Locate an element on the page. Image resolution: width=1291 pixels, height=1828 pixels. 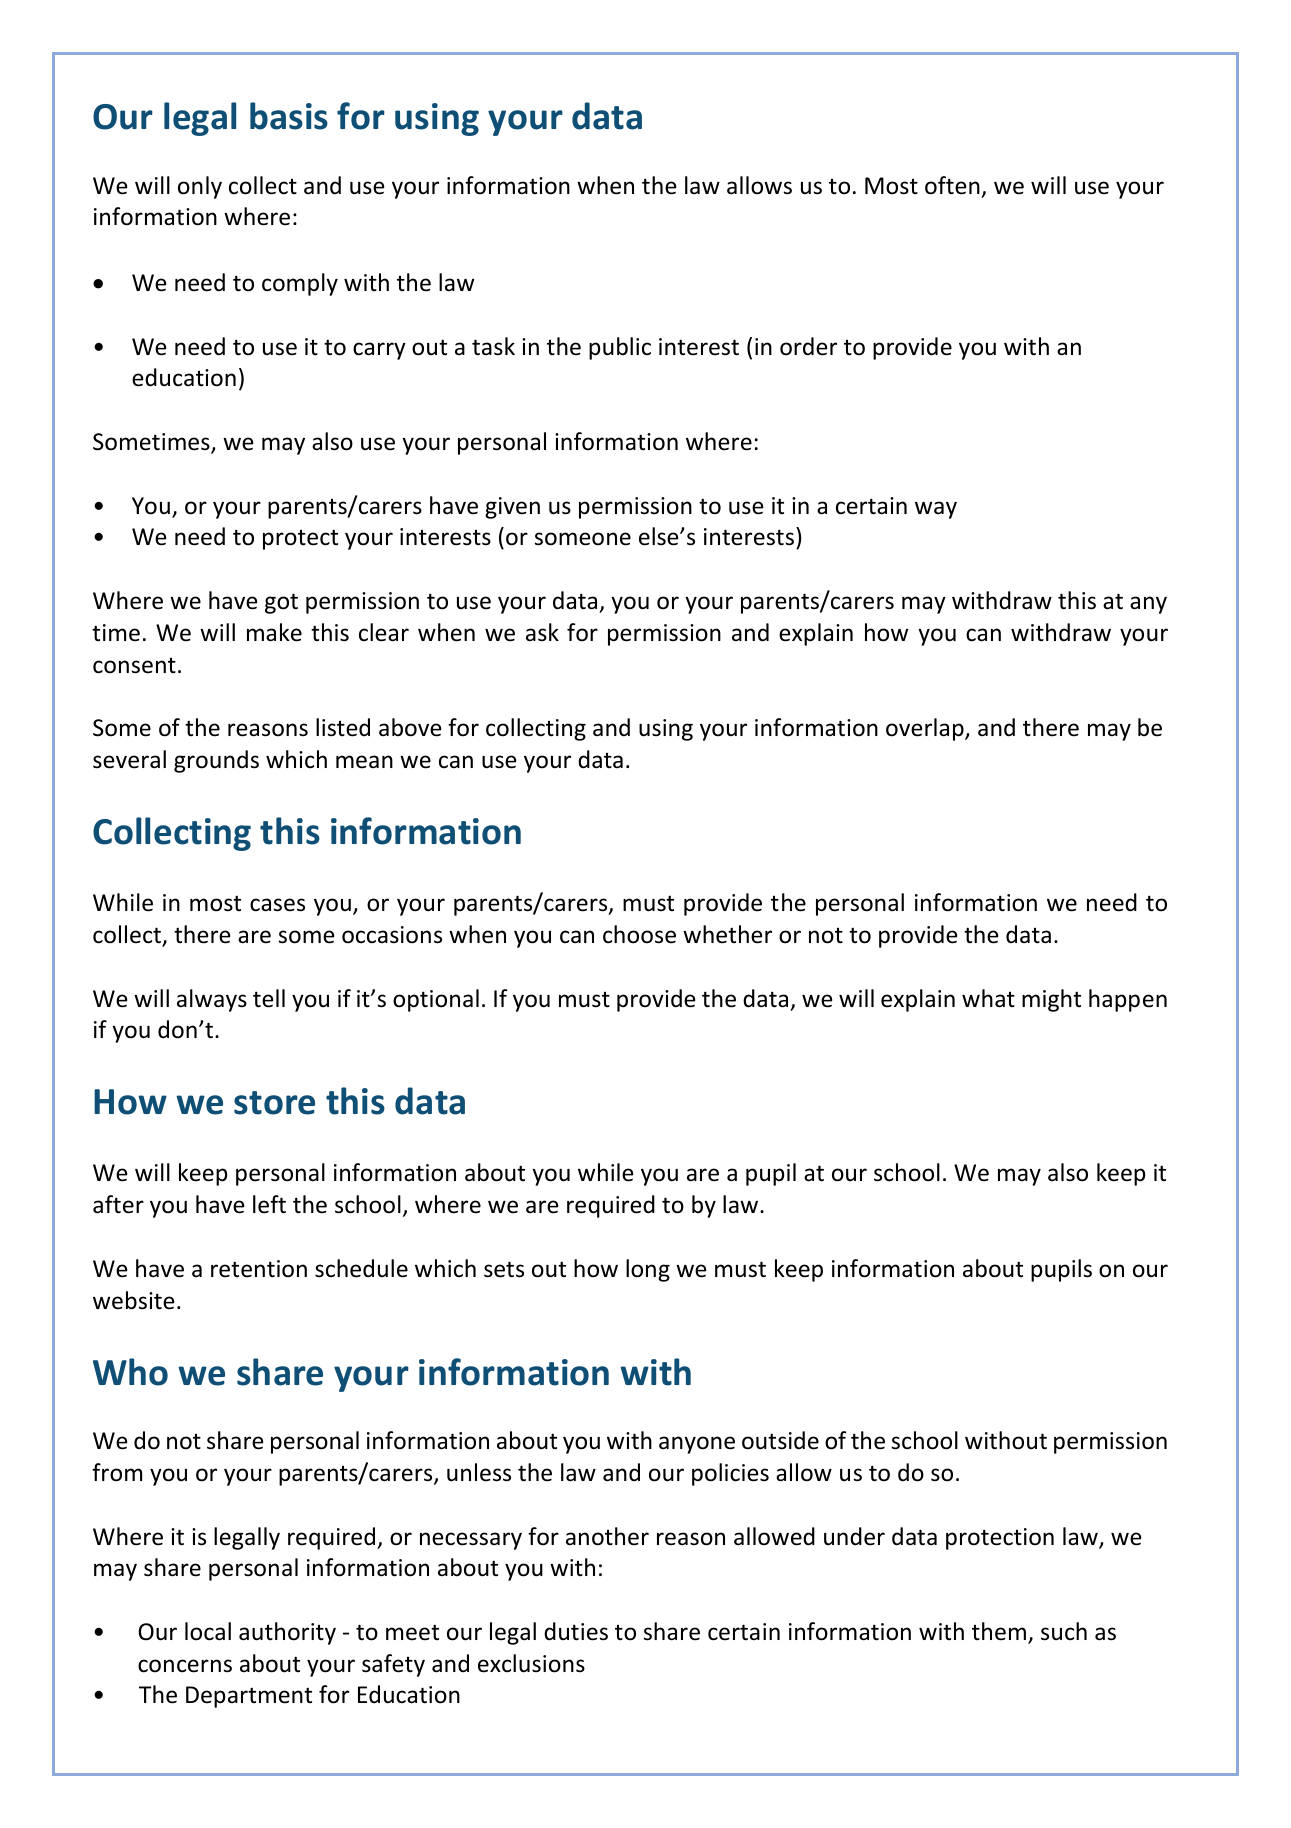
overlap is located at coordinates (926, 729).
